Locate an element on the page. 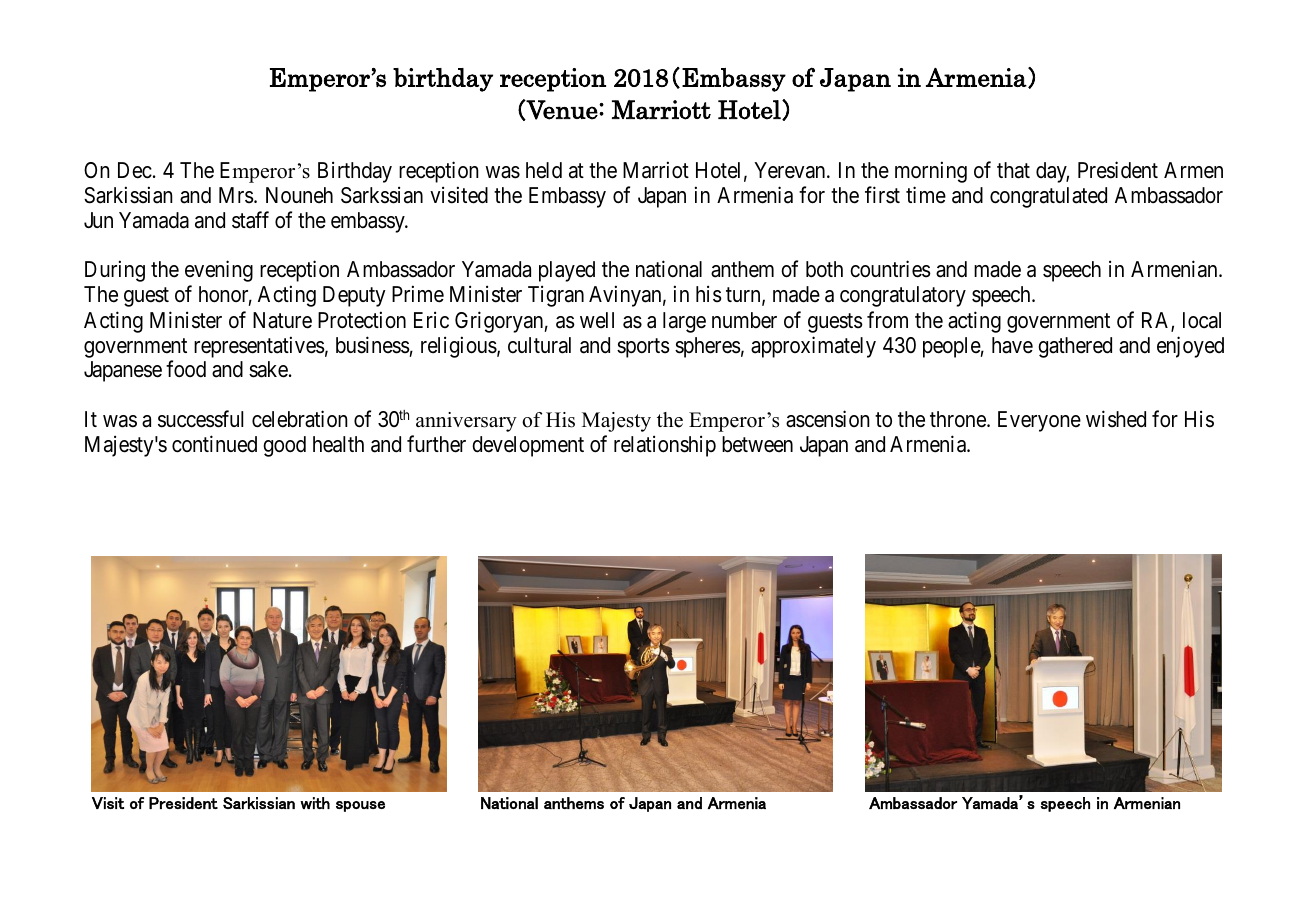  congratulated is located at coordinates (1048, 197).
